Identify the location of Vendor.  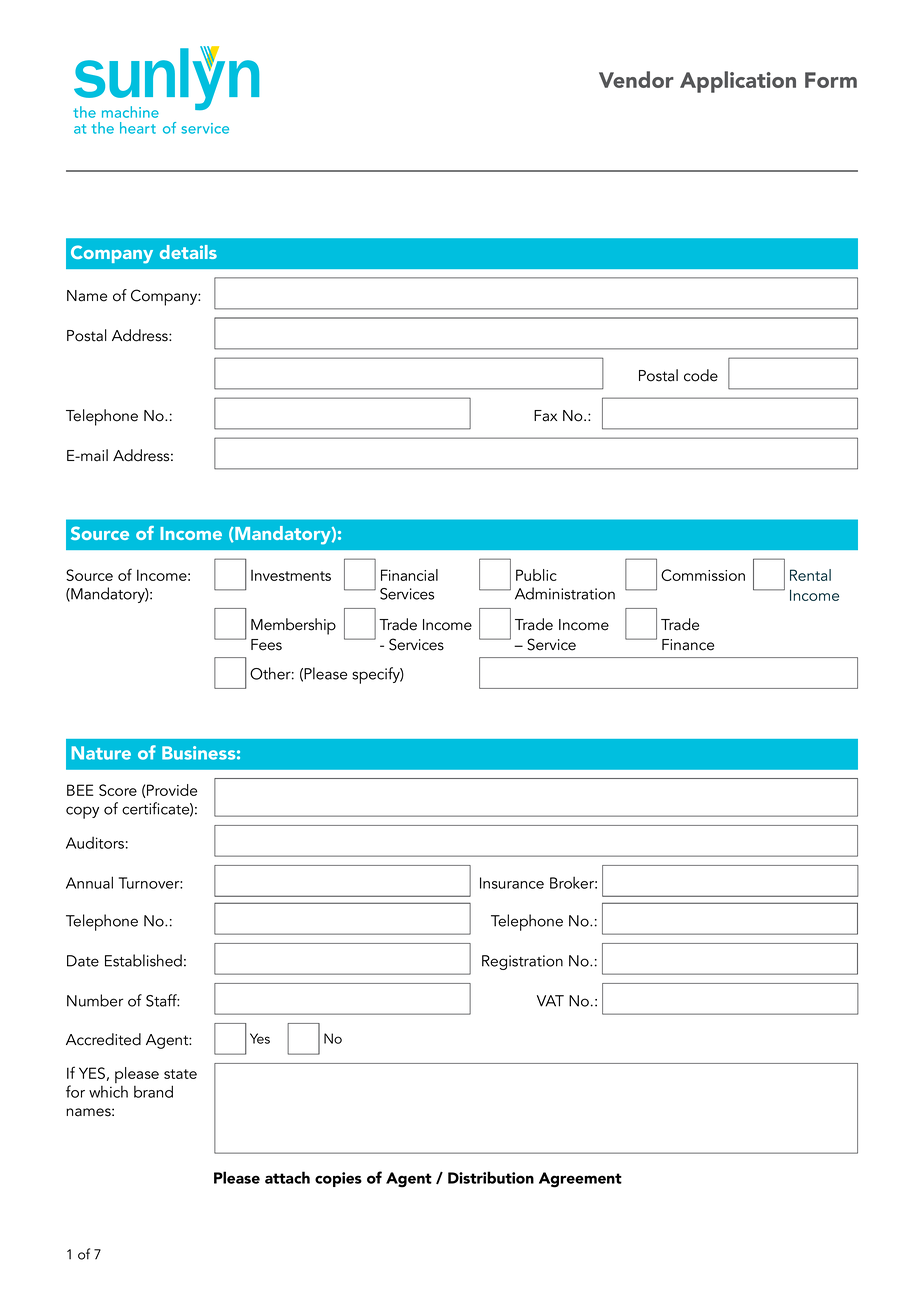
(636, 79).
